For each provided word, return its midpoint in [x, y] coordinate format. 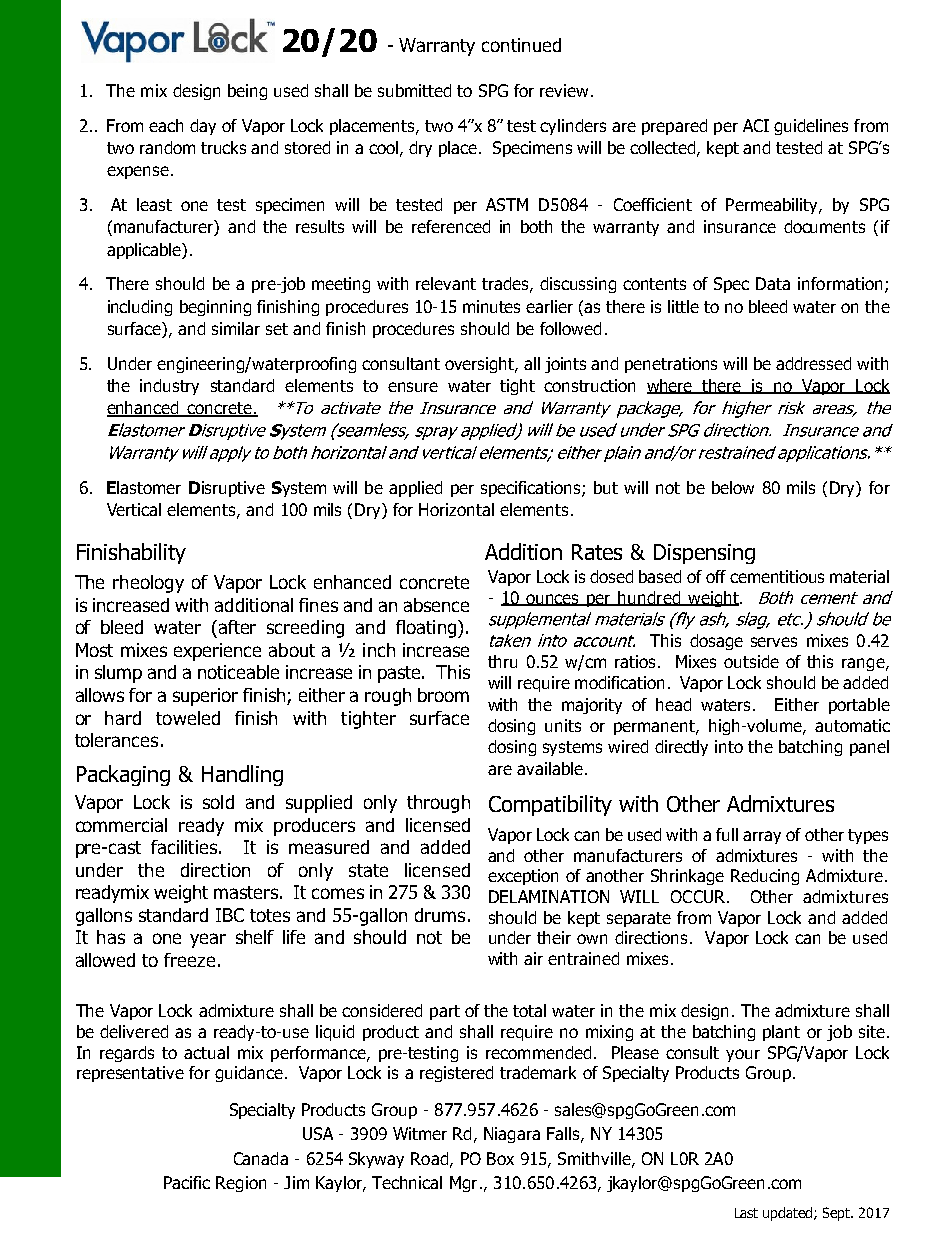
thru [502, 661]
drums [440, 915]
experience [217, 652]
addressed [813, 363]
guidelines [811, 127]
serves [774, 642]
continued [521, 45]
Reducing [765, 877]
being [247, 92]
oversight [481, 365]
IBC [230, 915]
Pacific [187, 1182]
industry [169, 387]
